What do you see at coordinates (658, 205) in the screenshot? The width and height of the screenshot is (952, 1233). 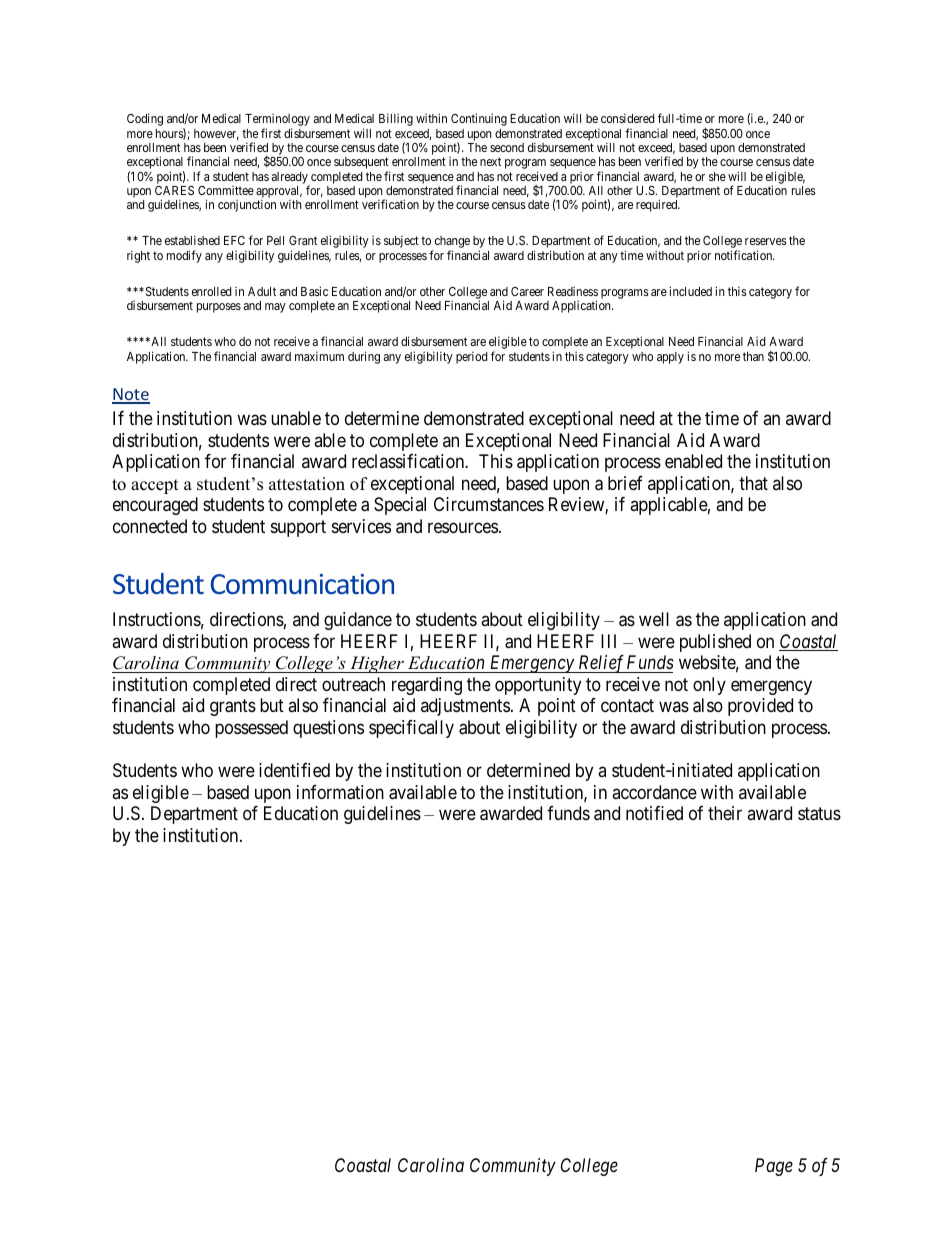 I see `required` at bounding box center [658, 205].
